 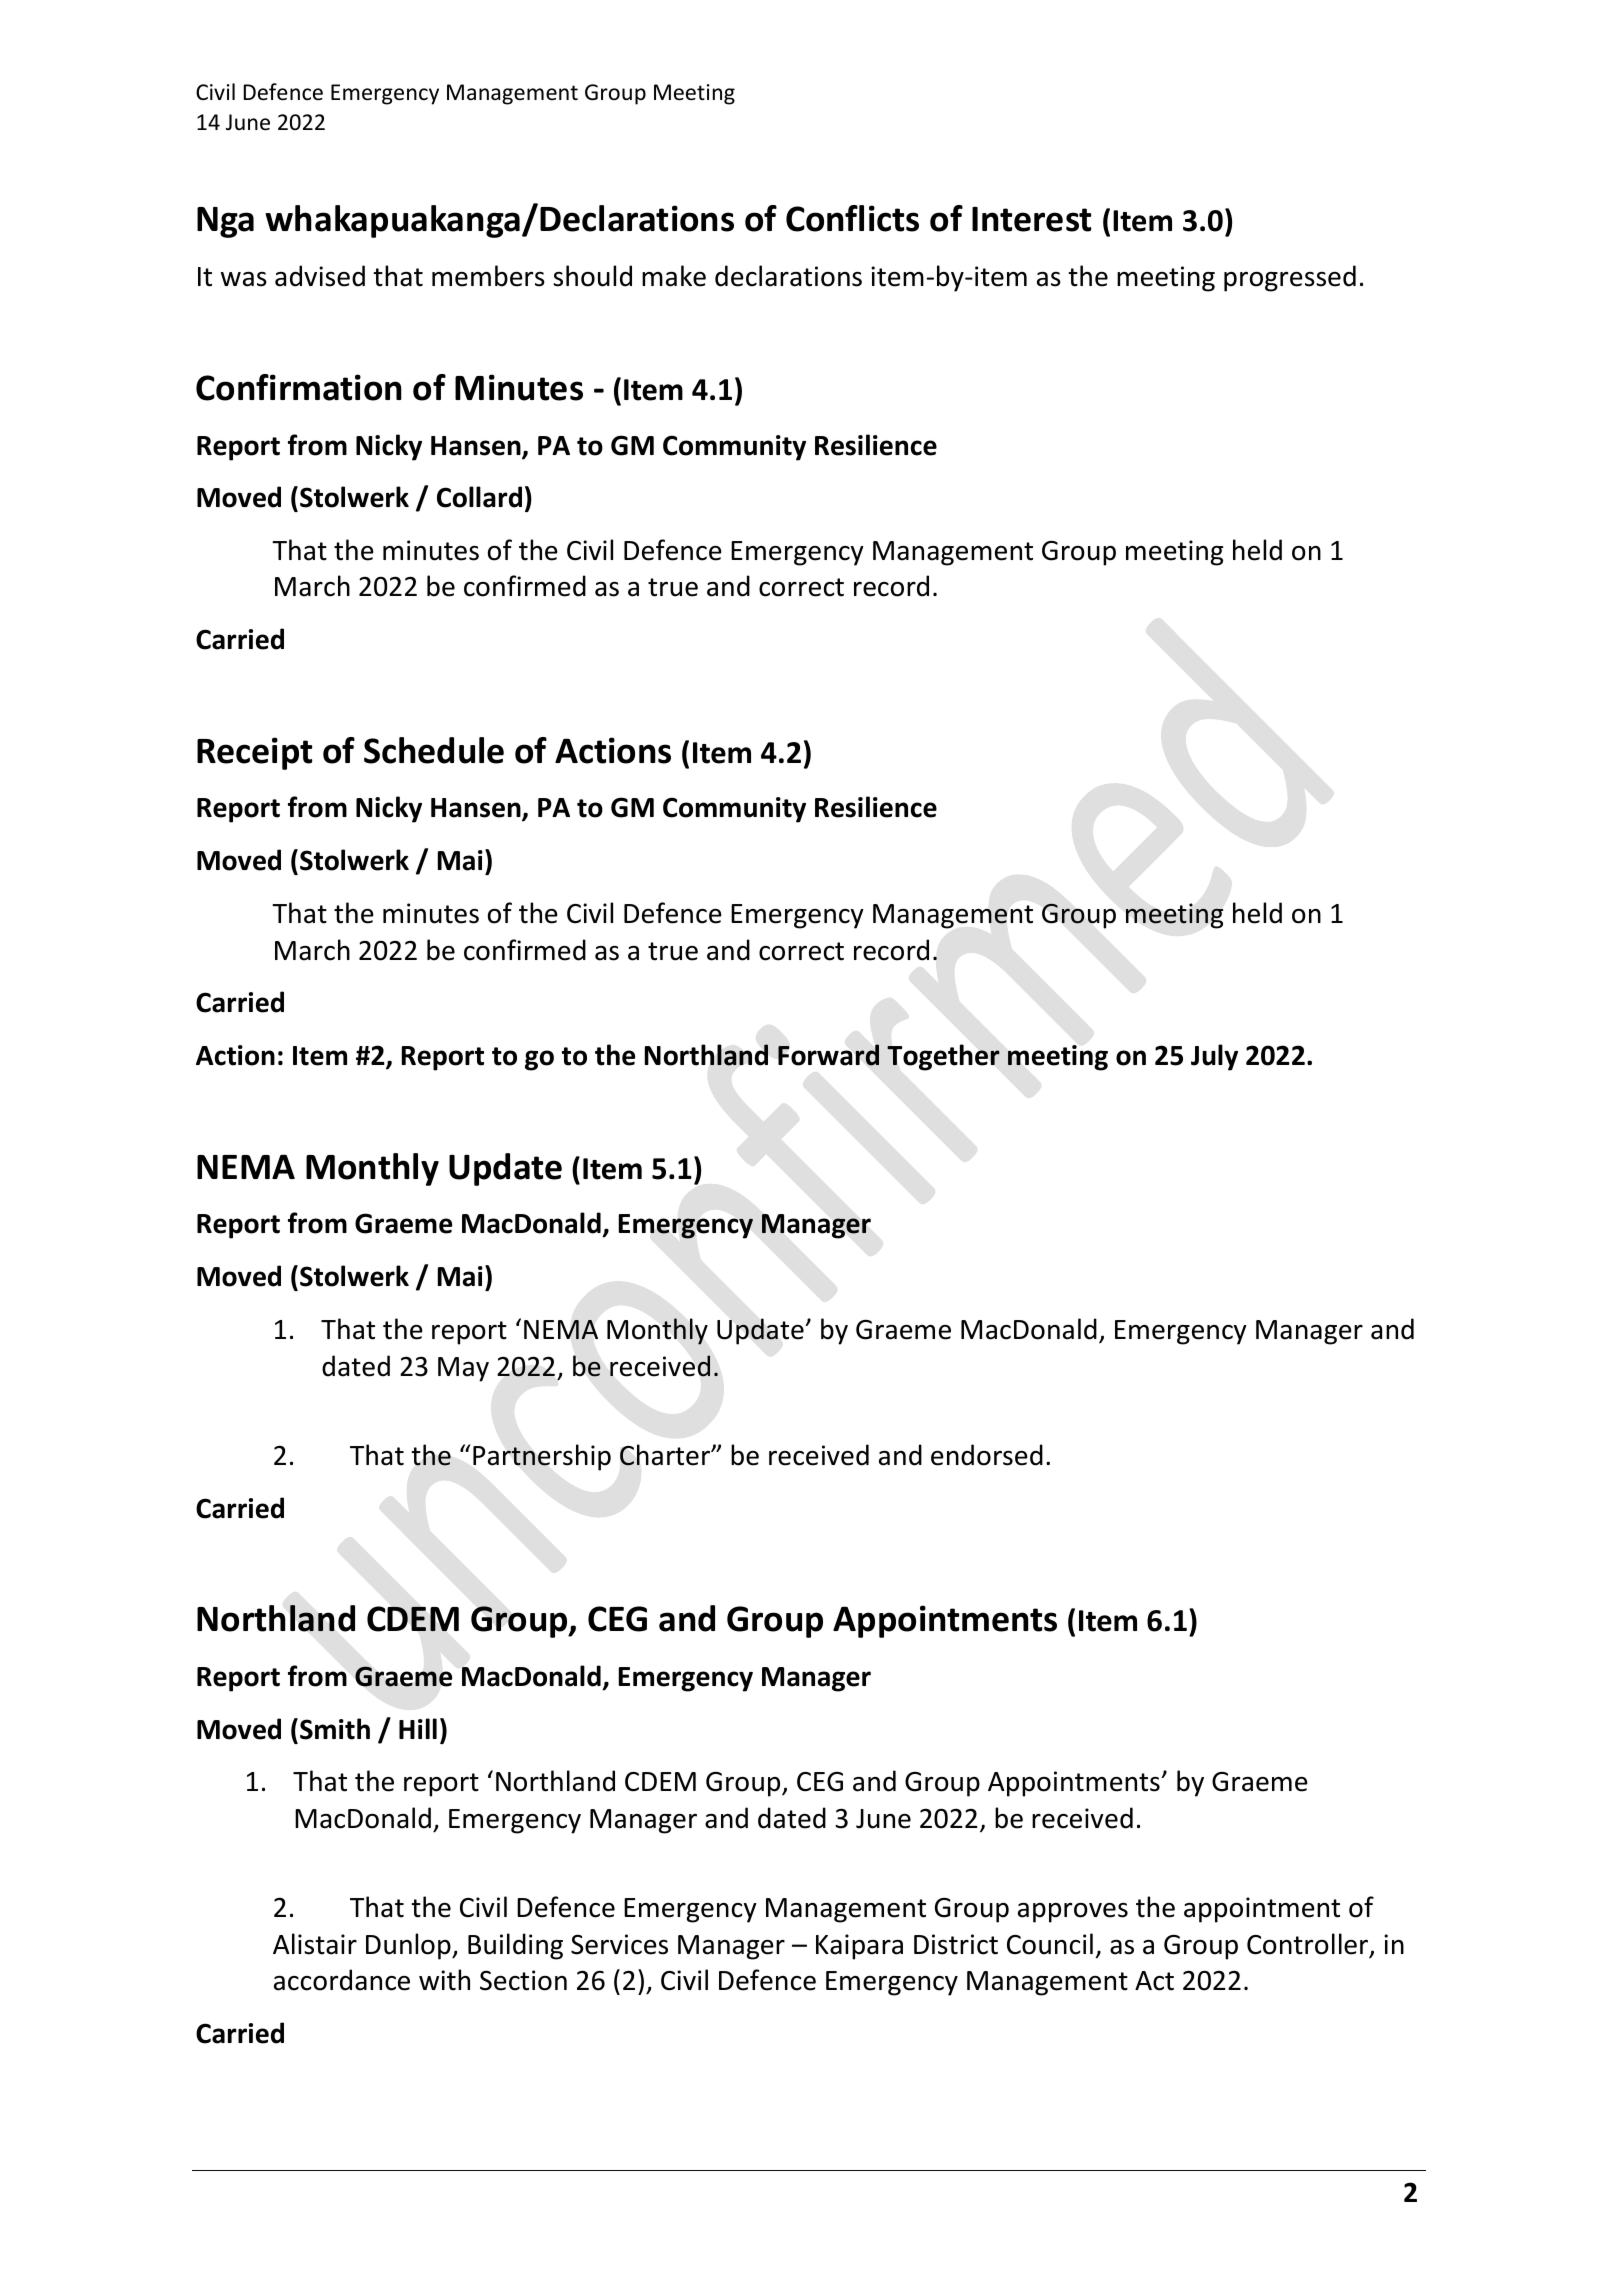 I want to click on Together, so click(x=943, y=1057).
